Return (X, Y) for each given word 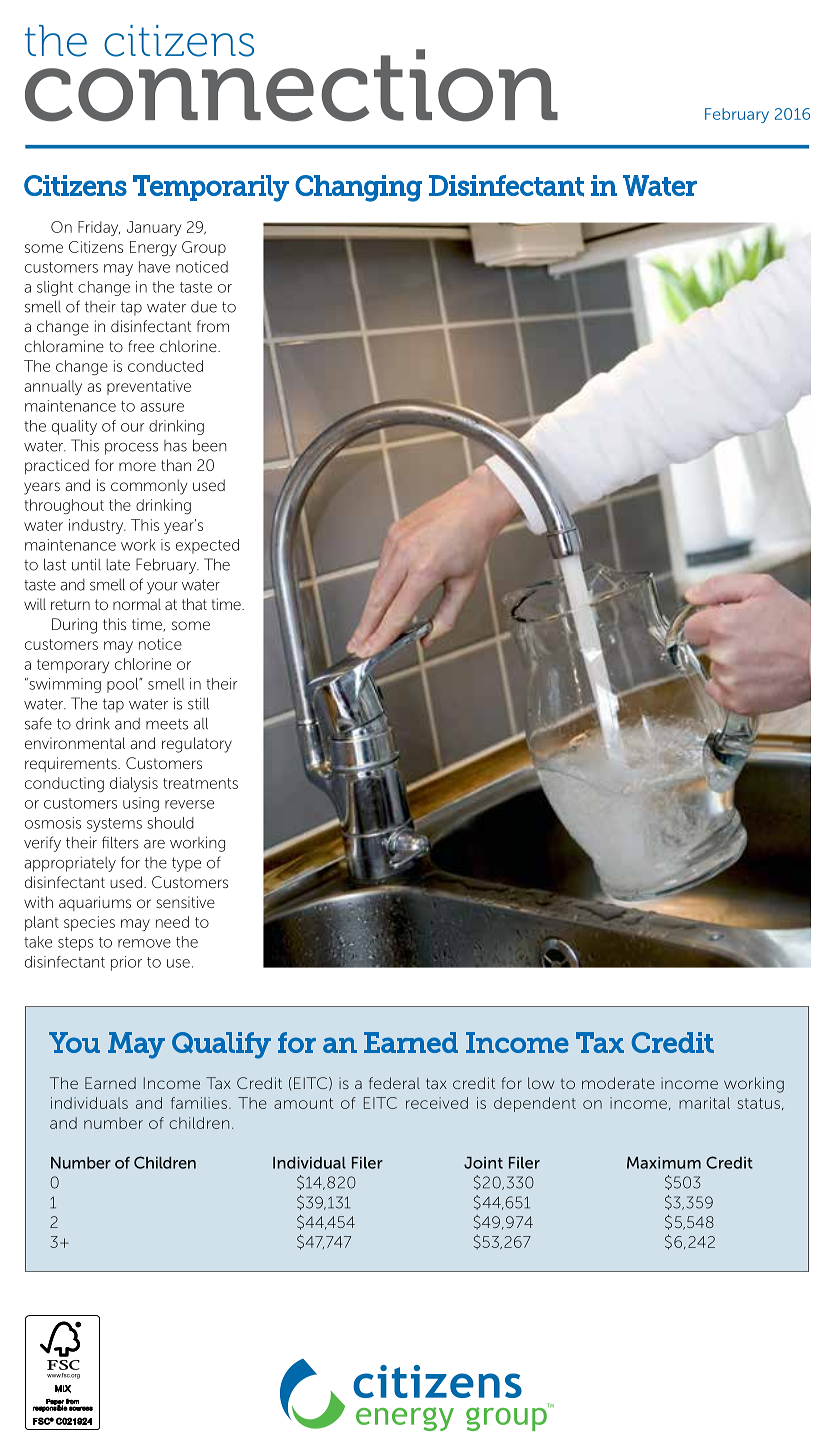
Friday (99, 228)
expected (207, 546)
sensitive (186, 902)
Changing (358, 188)
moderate (618, 1083)
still (198, 703)
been (209, 445)
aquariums (95, 903)
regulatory (197, 745)
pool (124, 685)
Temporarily (211, 188)
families (199, 1103)
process (131, 449)
